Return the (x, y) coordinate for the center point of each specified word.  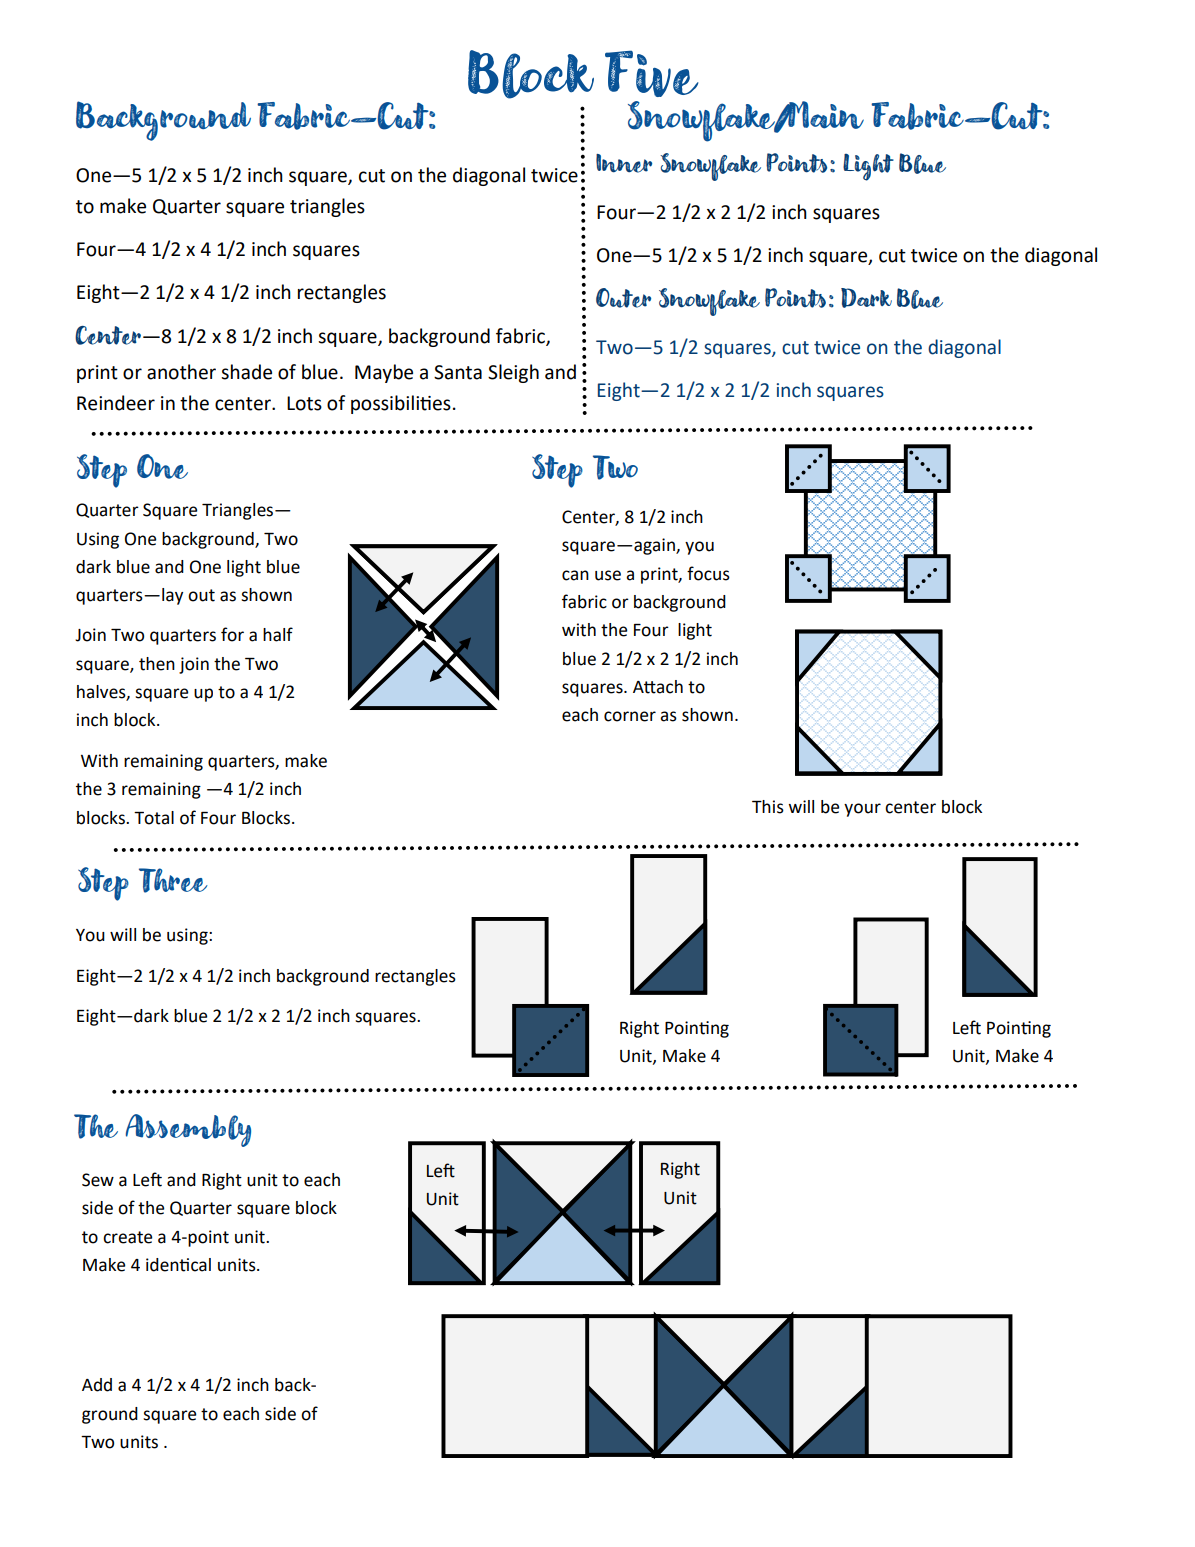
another (181, 372)
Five (652, 73)
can (575, 575)
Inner (624, 163)
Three (173, 880)
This (768, 807)
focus (708, 573)
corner (630, 716)
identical (178, 1265)
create (127, 1237)
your (862, 810)
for (232, 634)
